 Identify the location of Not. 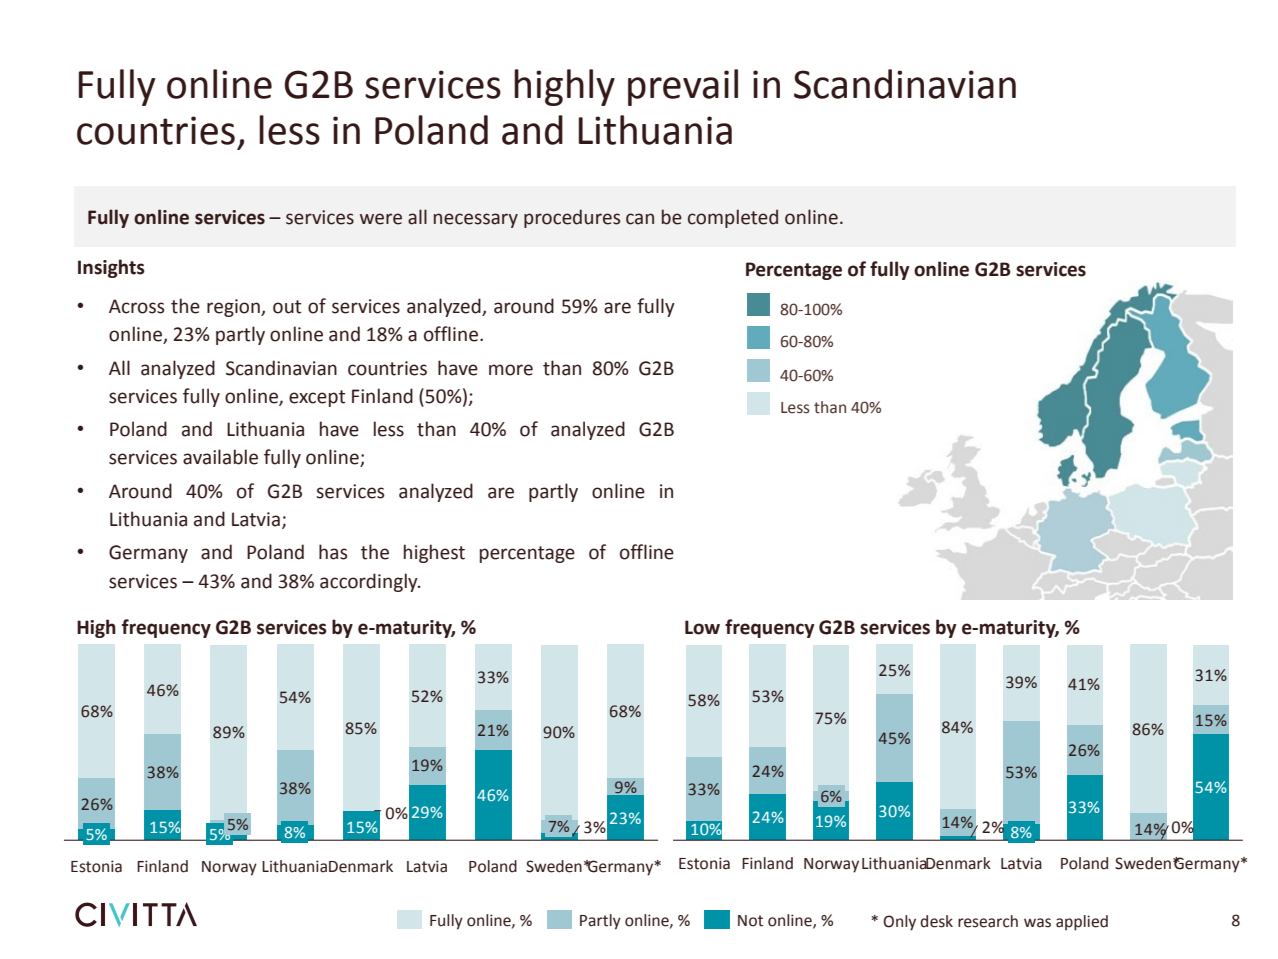
(750, 921).
